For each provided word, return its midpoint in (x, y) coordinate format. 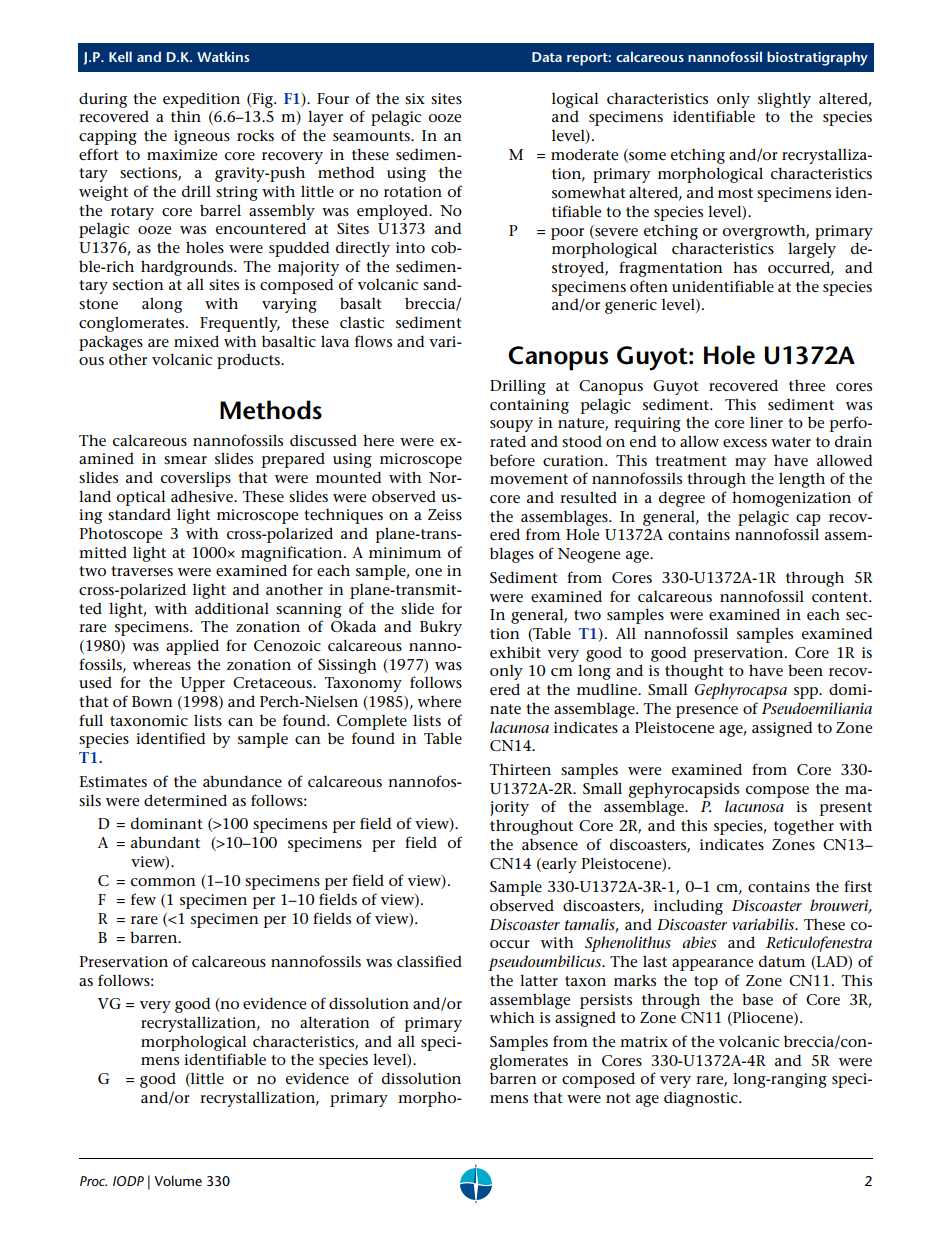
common (163, 882)
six (415, 98)
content (841, 597)
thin (186, 116)
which (512, 1017)
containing (529, 406)
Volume (178, 1180)
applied (192, 647)
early (558, 865)
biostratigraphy (817, 58)
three (807, 386)
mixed (196, 341)
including (688, 907)
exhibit (515, 652)
